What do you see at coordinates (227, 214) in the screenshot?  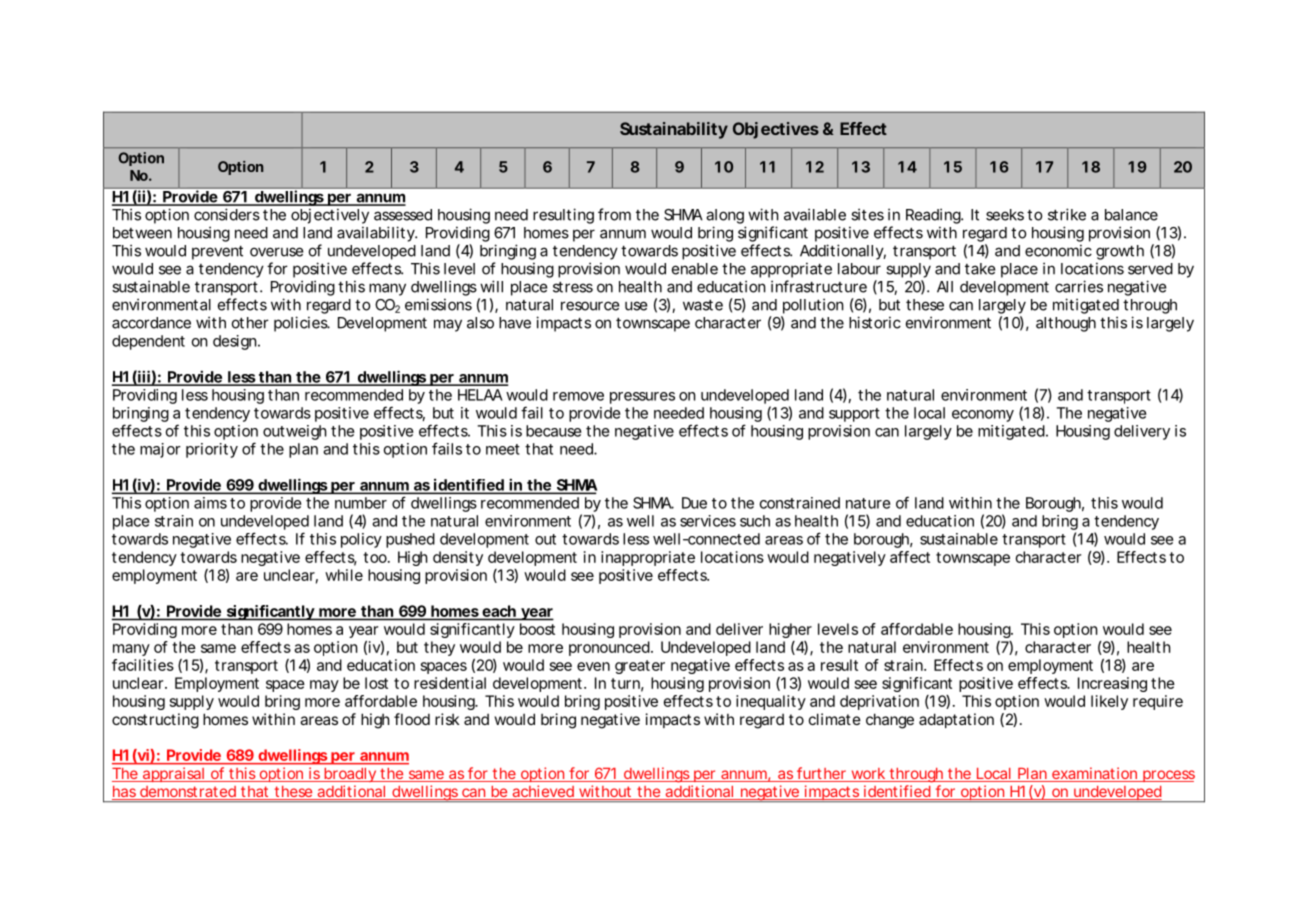 I see `considers` at bounding box center [227, 214].
